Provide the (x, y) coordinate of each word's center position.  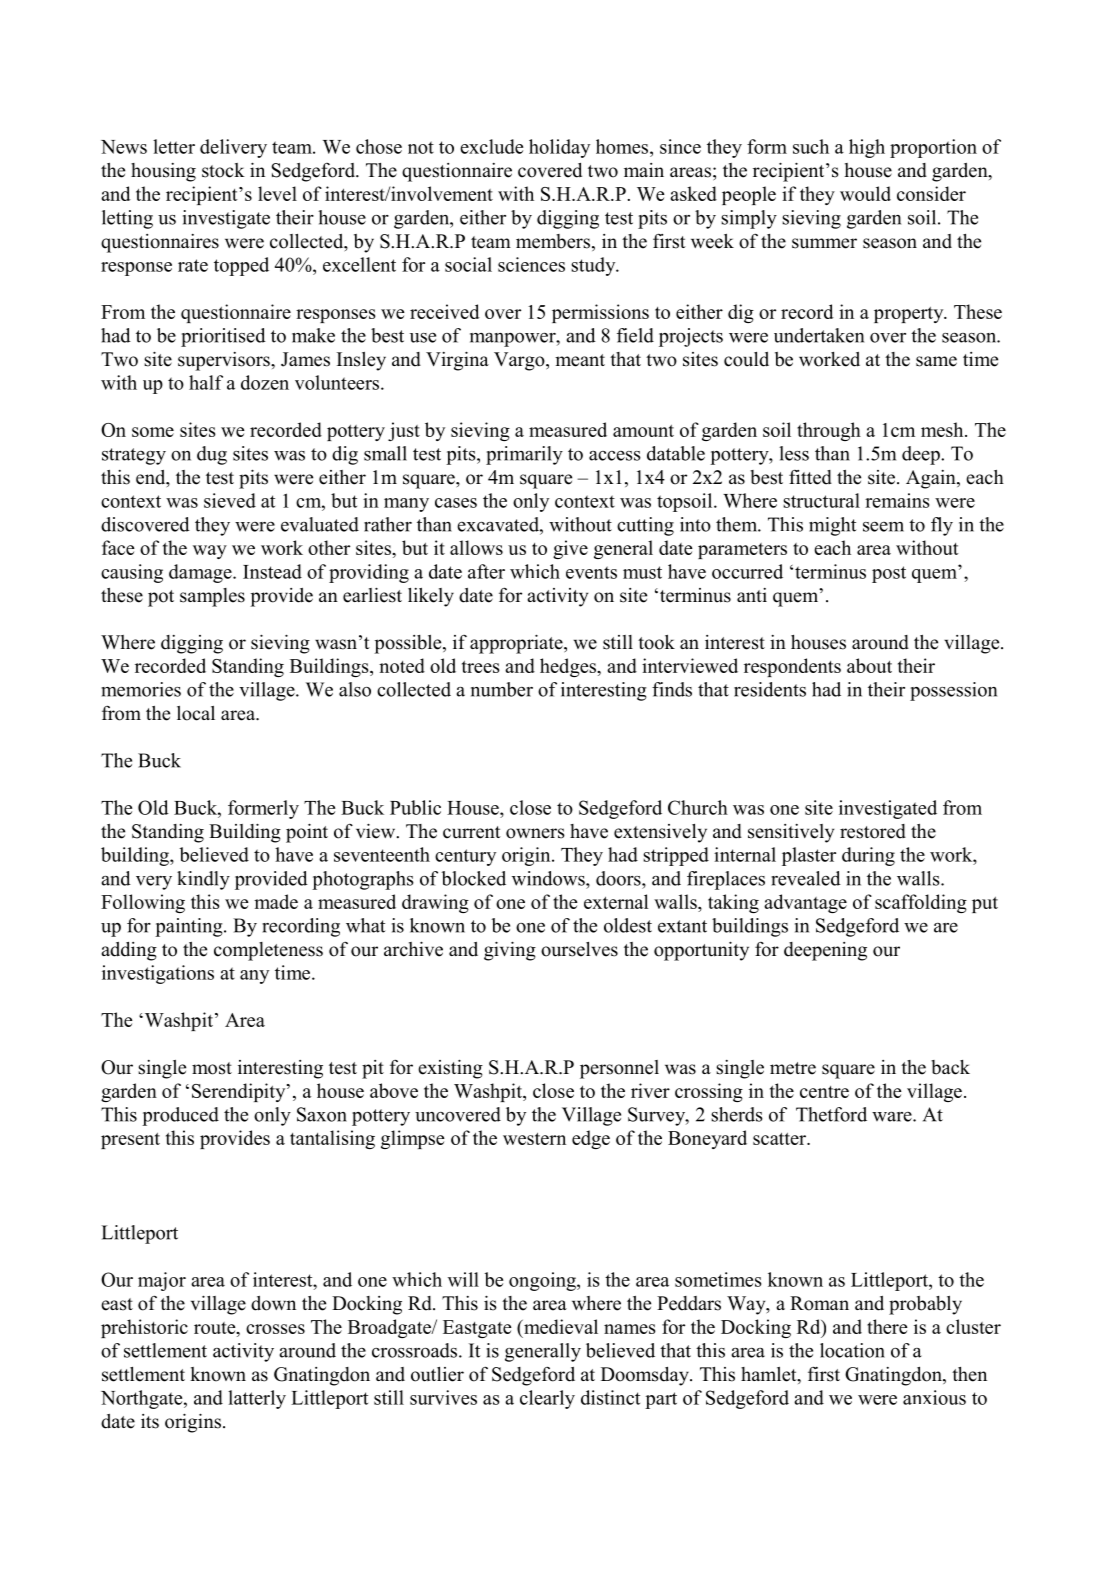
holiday (559, 148)
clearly (547, 1399)
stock (223, 170)
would (865, 193)
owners (535, 833)
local (196, 713)
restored (873, 831)
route (216, 1328)
